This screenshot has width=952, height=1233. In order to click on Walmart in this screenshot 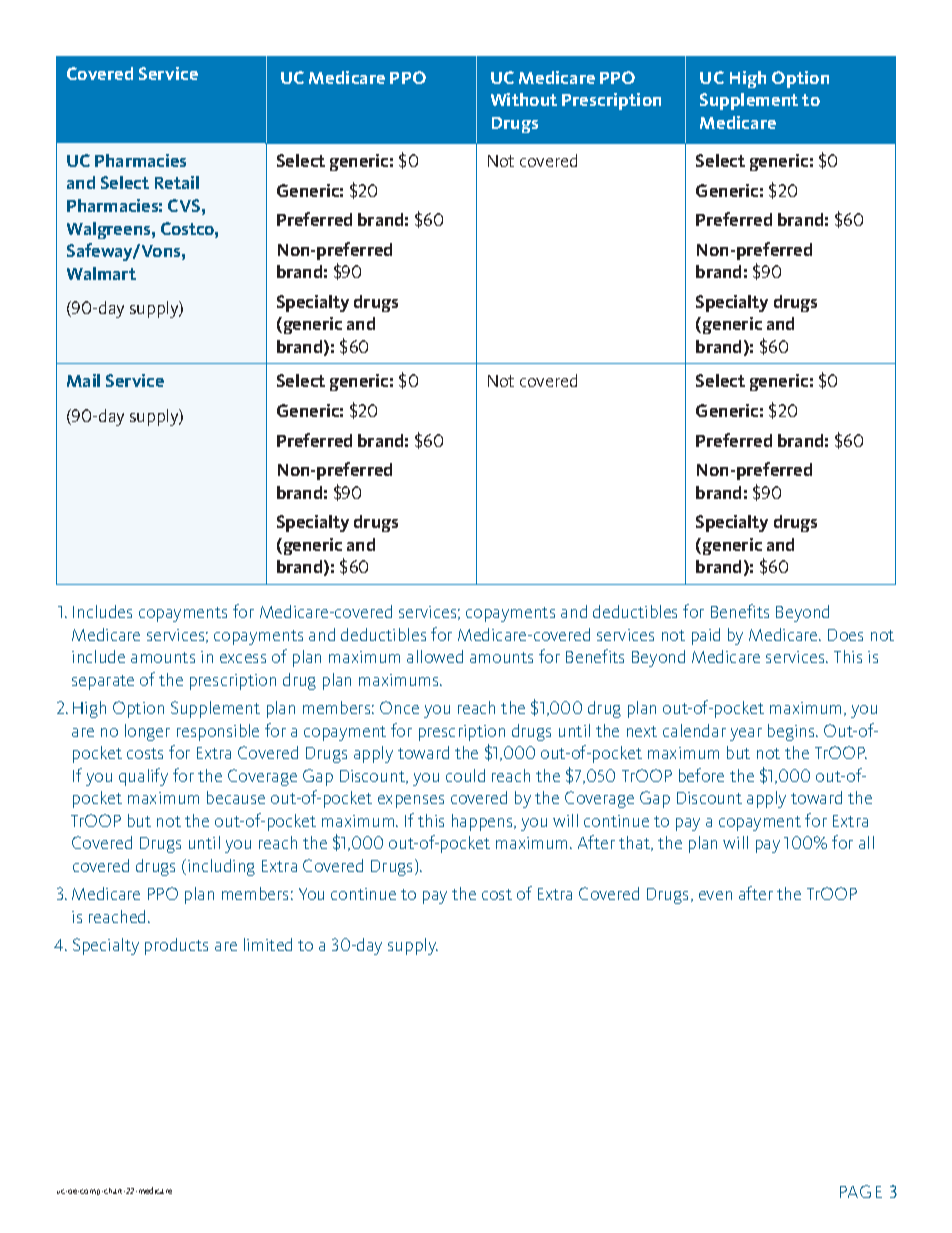, I will do `click(101, 273)`.
